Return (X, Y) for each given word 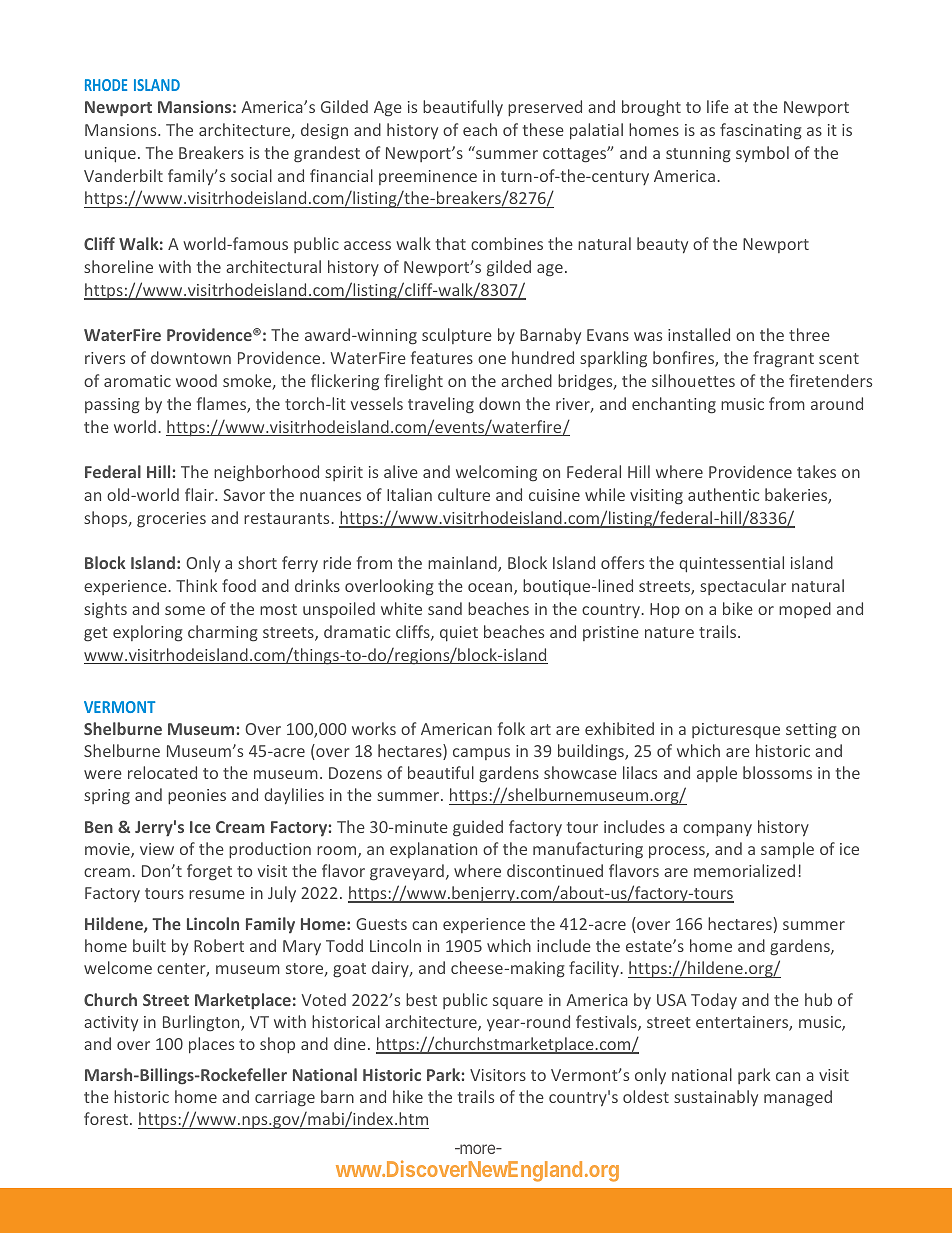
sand (445, 608)
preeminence (428, 177)
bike (738, 608)
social (251, 175)
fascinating (761, 131)
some (185, 610)
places (211, 1045)
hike (408, 1096)
